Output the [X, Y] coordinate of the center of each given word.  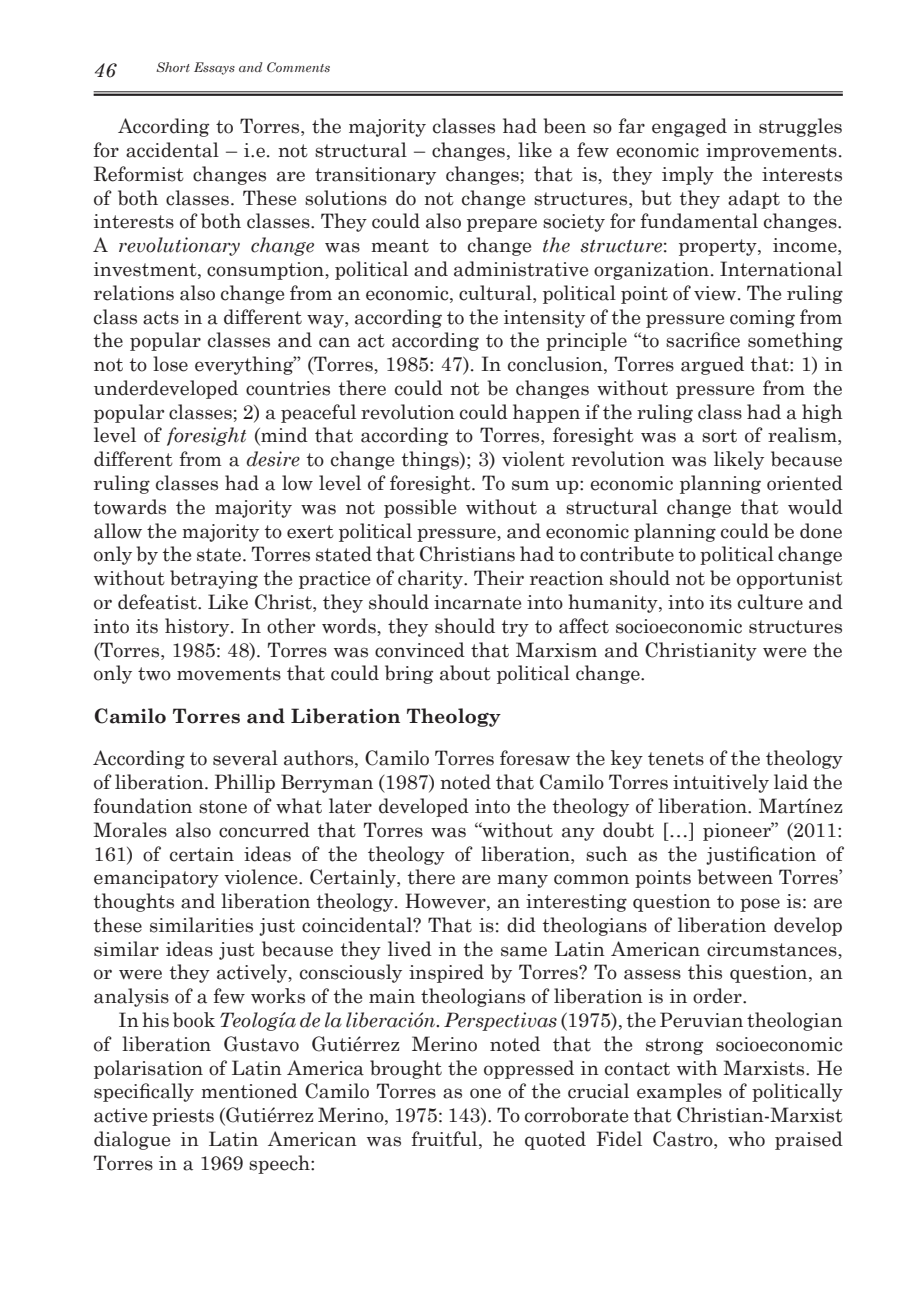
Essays [214, 68]
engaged [689, 127]
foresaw [535, 758]
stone [223, 807]
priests [183, 1117]
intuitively [721, 783]
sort [719, 436]
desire [273, 459]
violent [533, 459]
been [564, 126]
